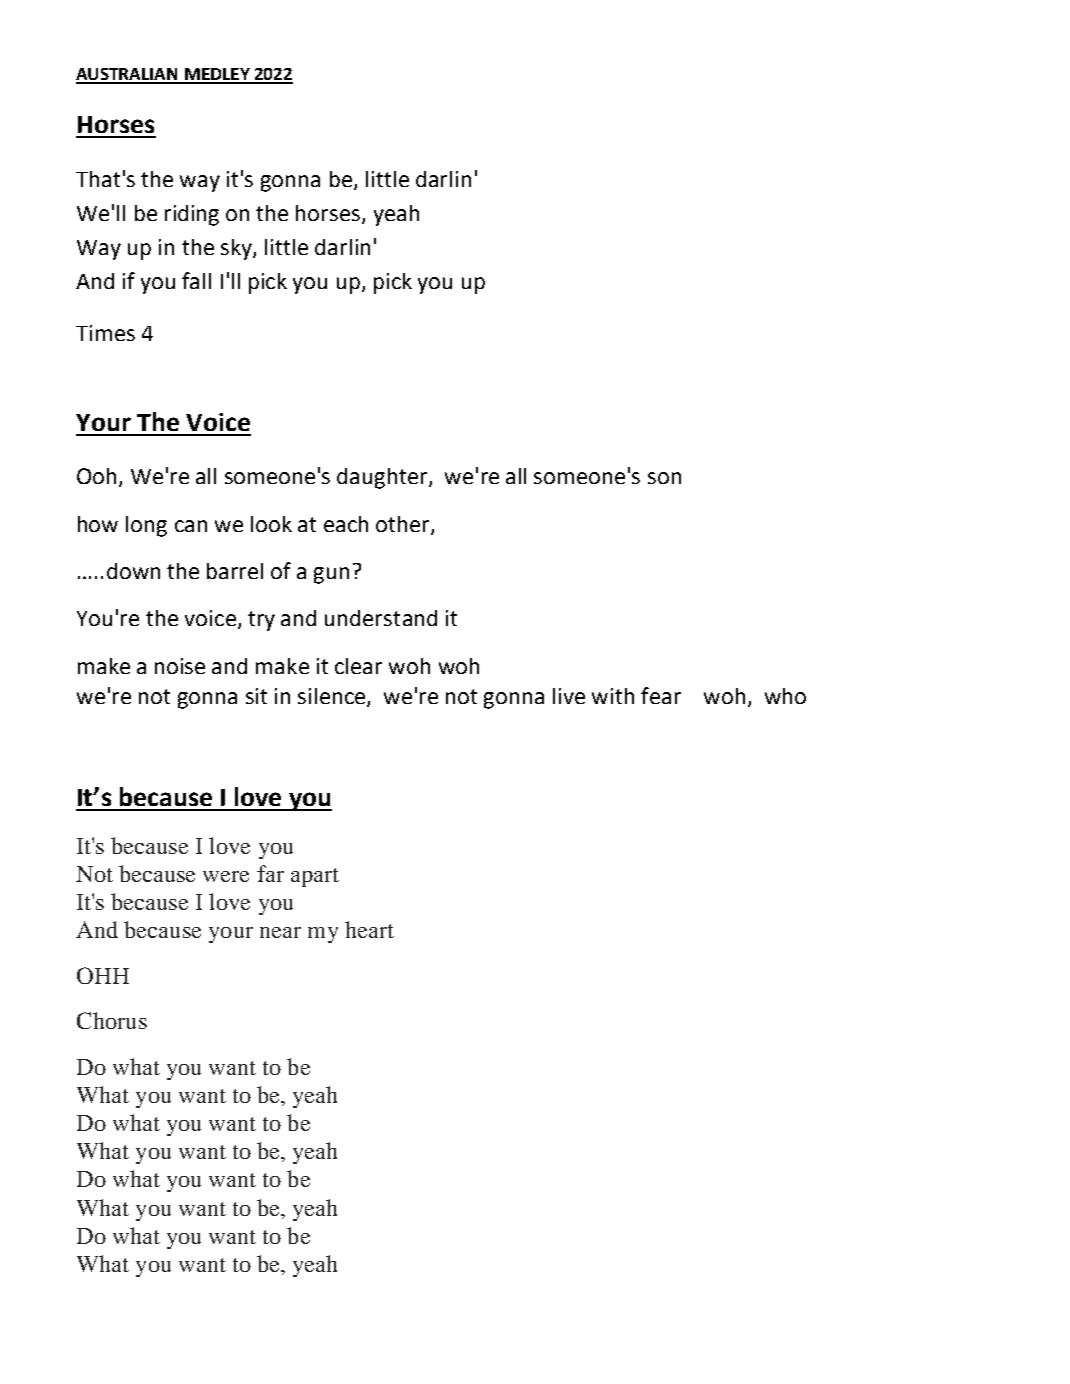  What do you see at coordinates (103, 975) in the document?
I see `OHH` at bounding box center [103, 975].
